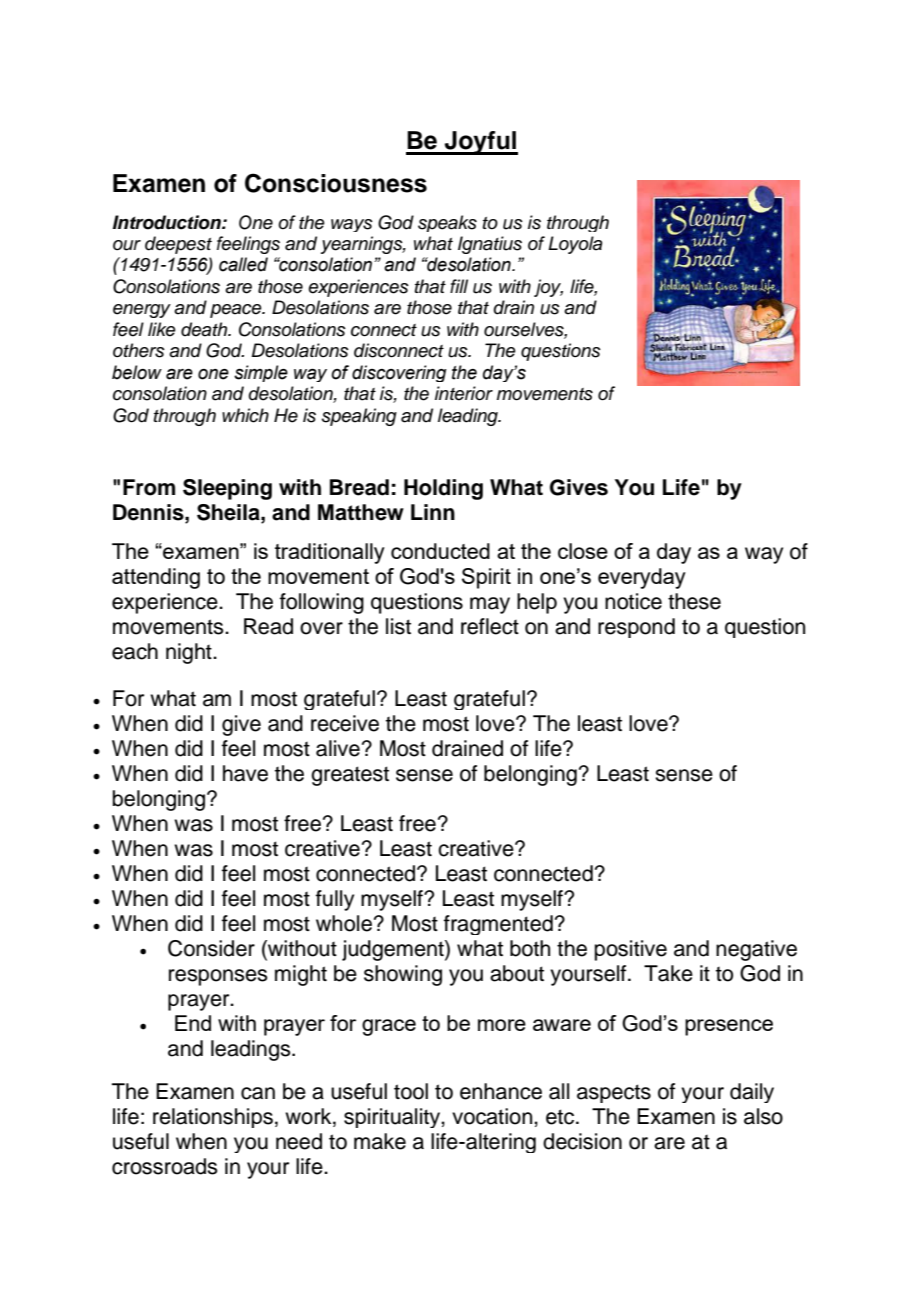 This image has width=924, height=1308. Describe the element at coordinates (763, 1116) in the image. I see `also` at that location.
